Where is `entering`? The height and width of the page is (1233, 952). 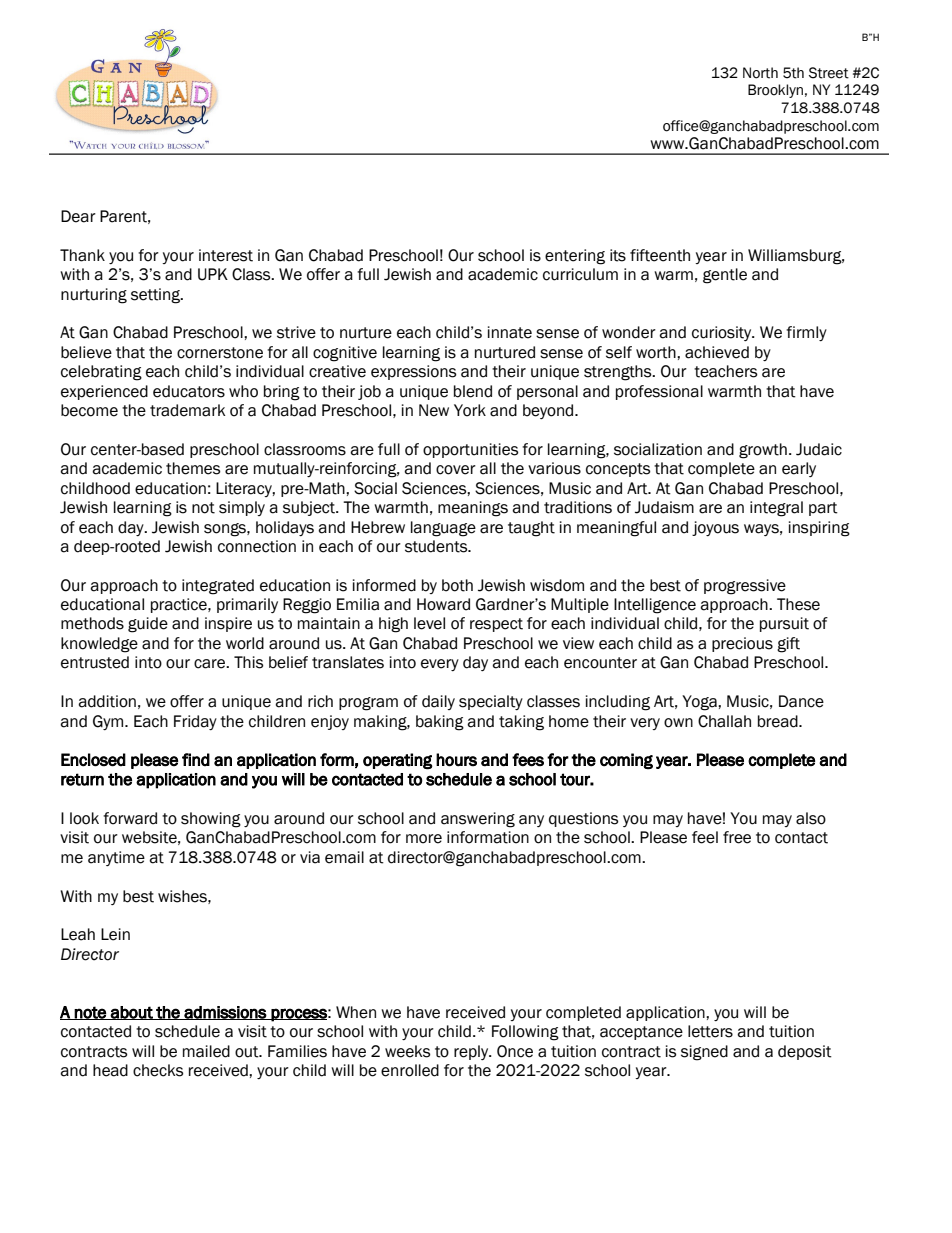
entering is located at coordinates (575, 257).
